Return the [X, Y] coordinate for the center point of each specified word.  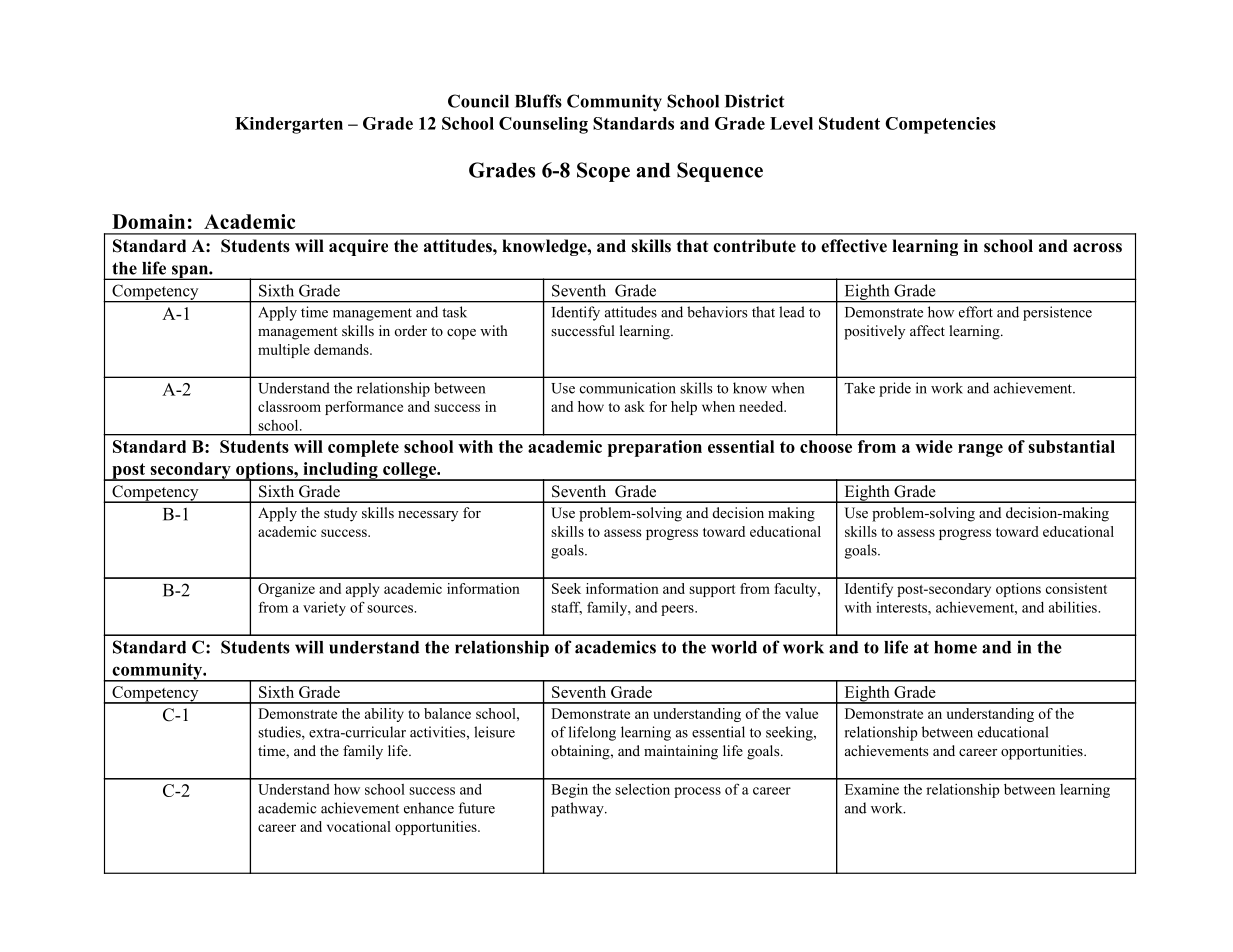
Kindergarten [289, 125]
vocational [359, 826]
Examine [872, 789]
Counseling [543, 125]
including [340, 471]
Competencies [940, 125]
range [980, 450]
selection [642, 789]
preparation [655, 448]
